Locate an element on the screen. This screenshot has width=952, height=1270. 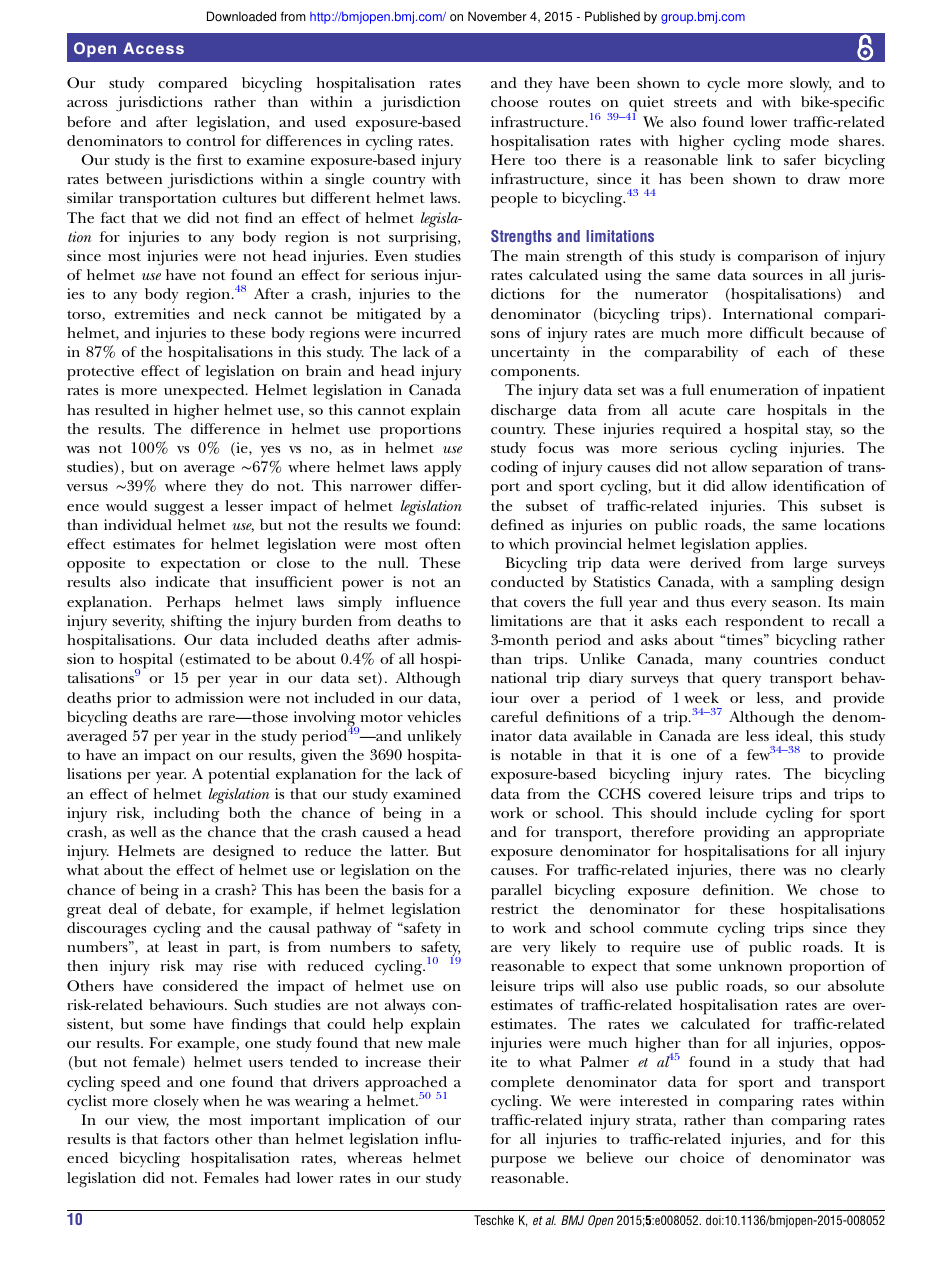
latter is located at coordinates (409, 850).
